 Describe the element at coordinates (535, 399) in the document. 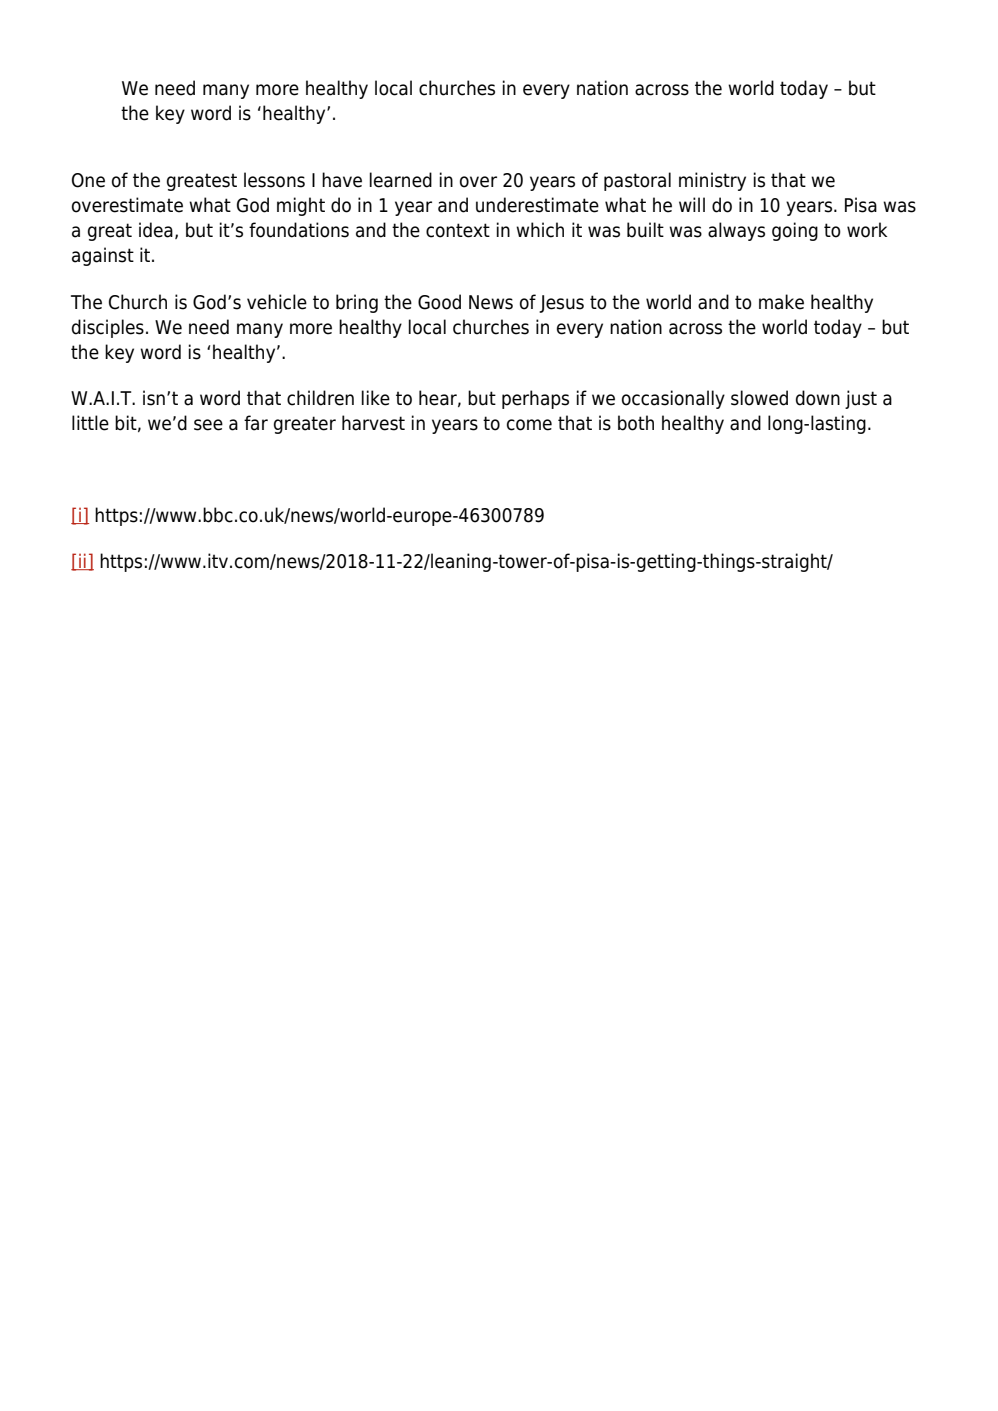

I see `perhaps` at that location.
